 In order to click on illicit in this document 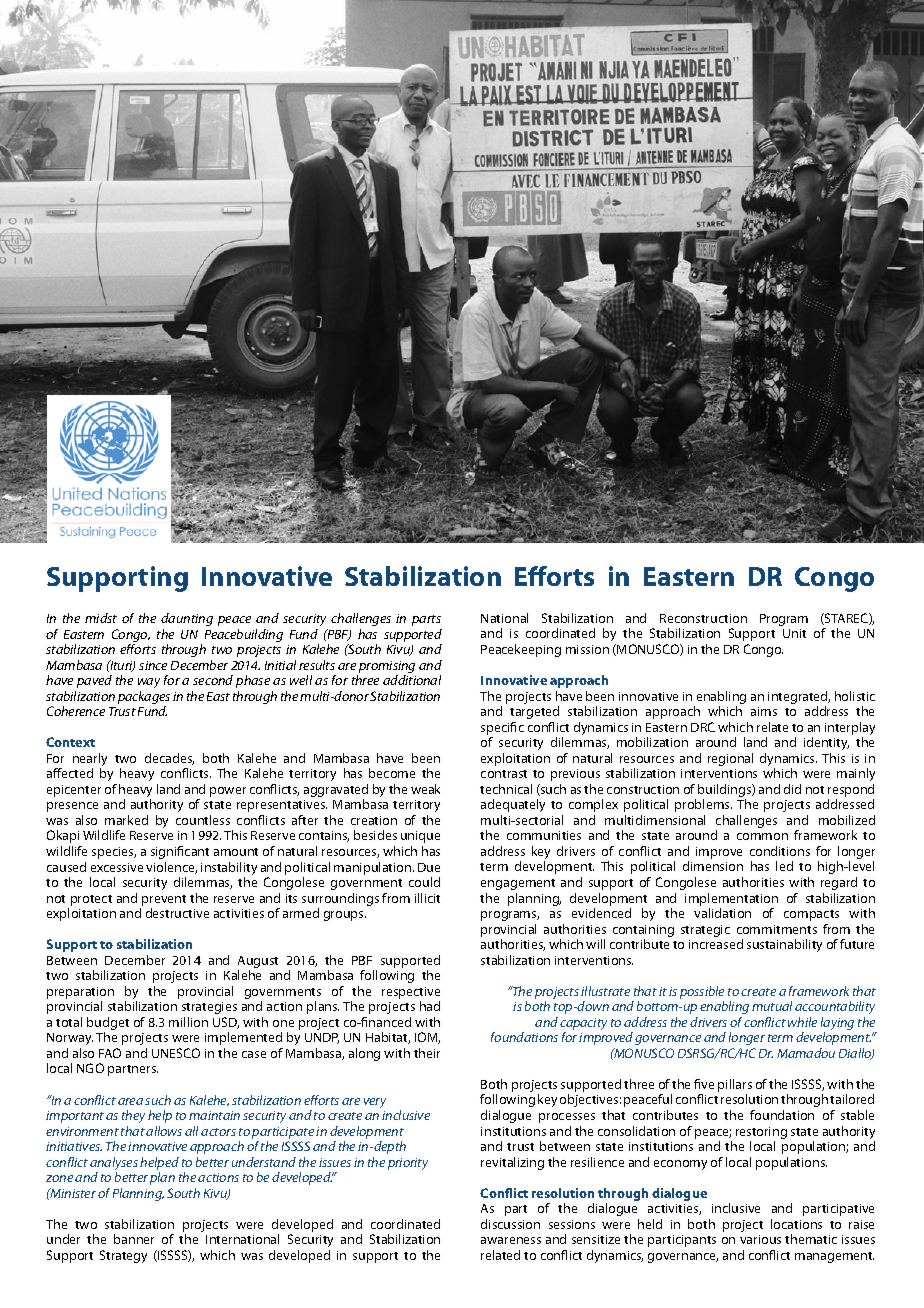, I will do `click(427, 898)`.
